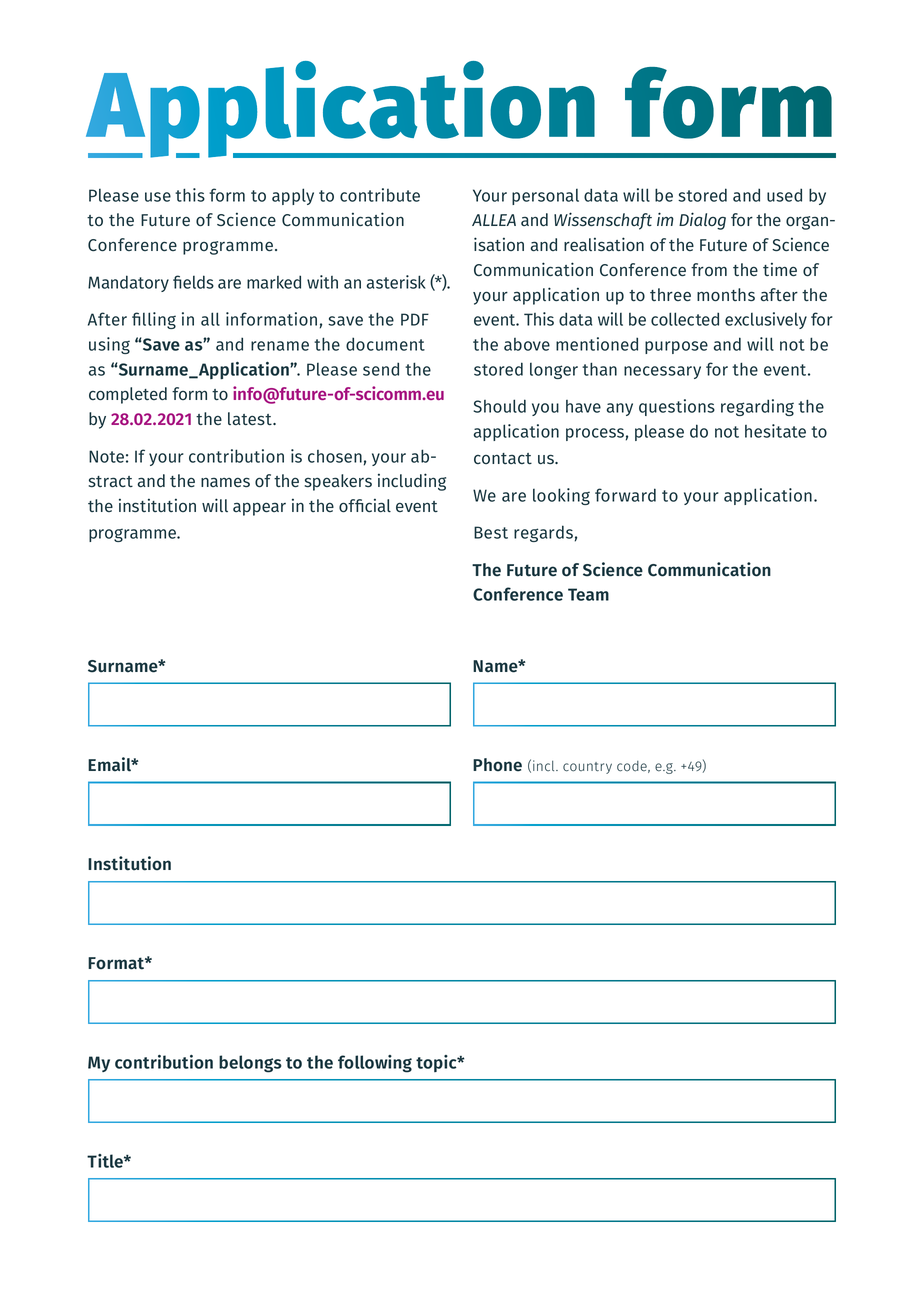 The width and height of the screenshot is (924, 1308). Describe the element at coordinates (250, 1064) in the screenshot. I see `belongs` at that location.
